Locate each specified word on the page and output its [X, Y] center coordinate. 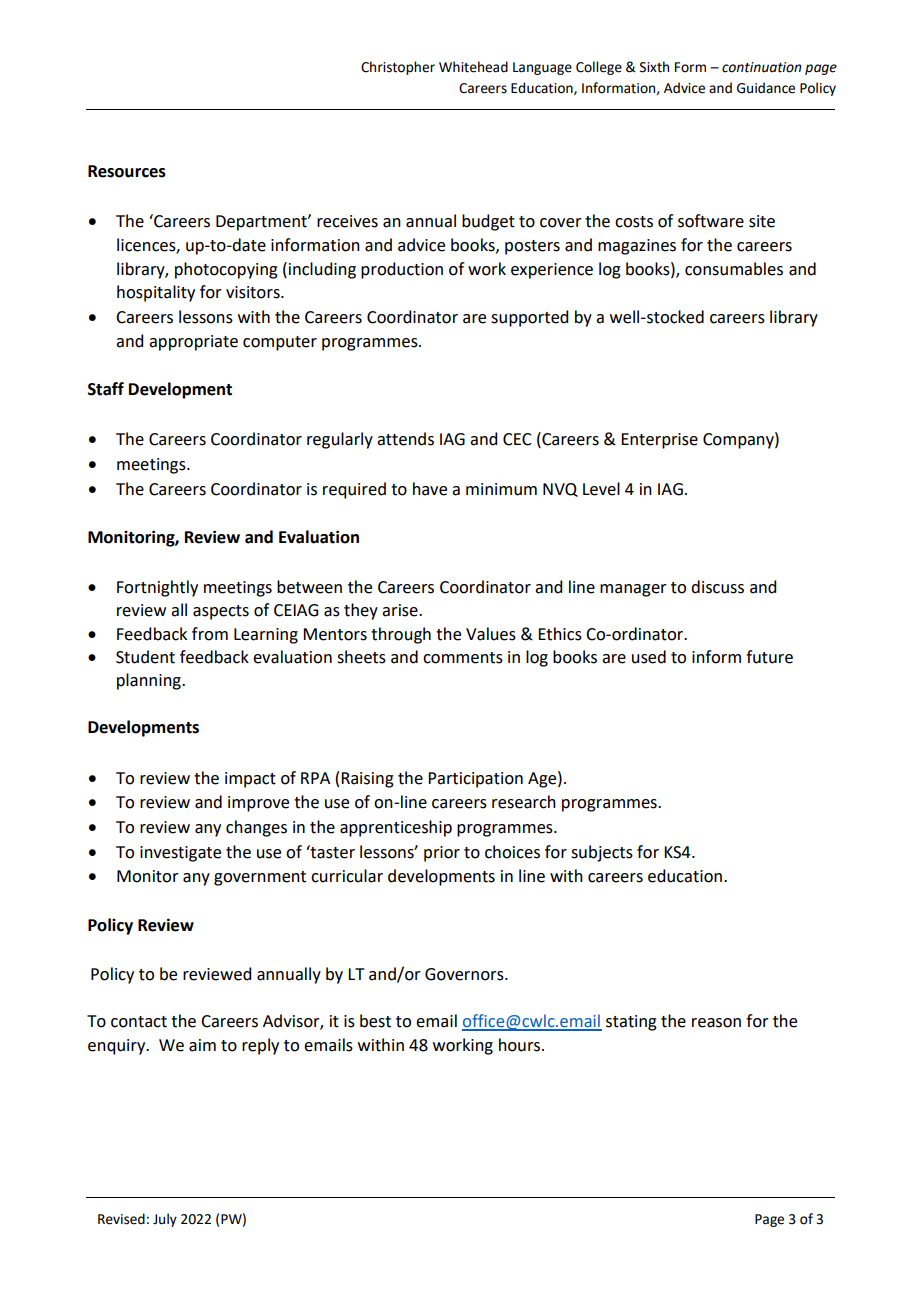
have [430, 489]
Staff [106, 389]
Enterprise [659, 441]
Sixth [654, 67]
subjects [602, 853]
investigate [180, 854]
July [165, 1220]
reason [716, 1023]
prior [442, 854]
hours [521, 1045]
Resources [127, 171]
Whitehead [473, 67]
